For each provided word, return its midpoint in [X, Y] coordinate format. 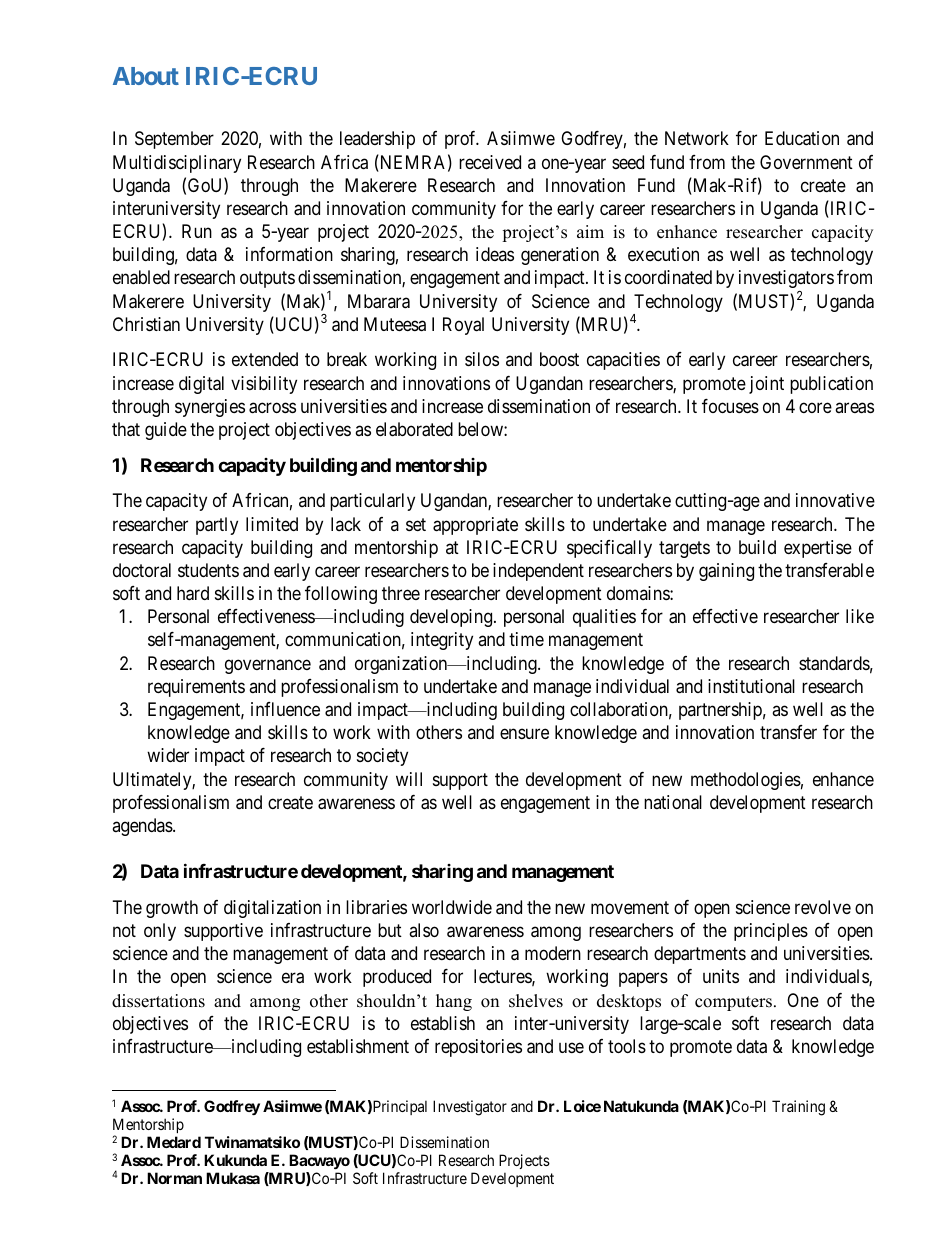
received [490, 162]
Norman [174, 1178]
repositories [478, 1048]
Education [802, 138]
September [174, 140]
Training [798, 1108]
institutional [751, 686]
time [526, 639]
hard [193, 593]
